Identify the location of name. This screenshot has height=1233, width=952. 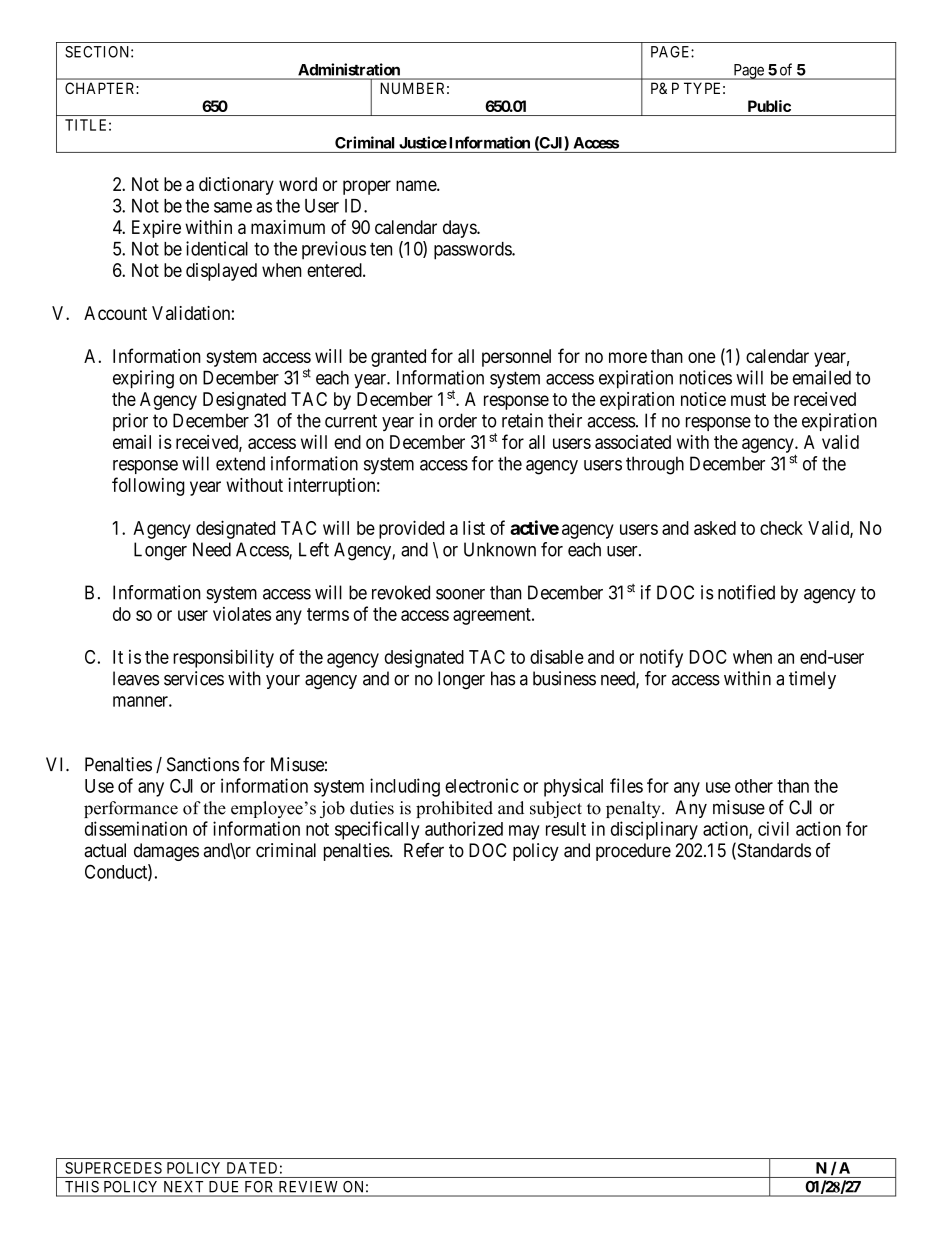
(417, 185).
